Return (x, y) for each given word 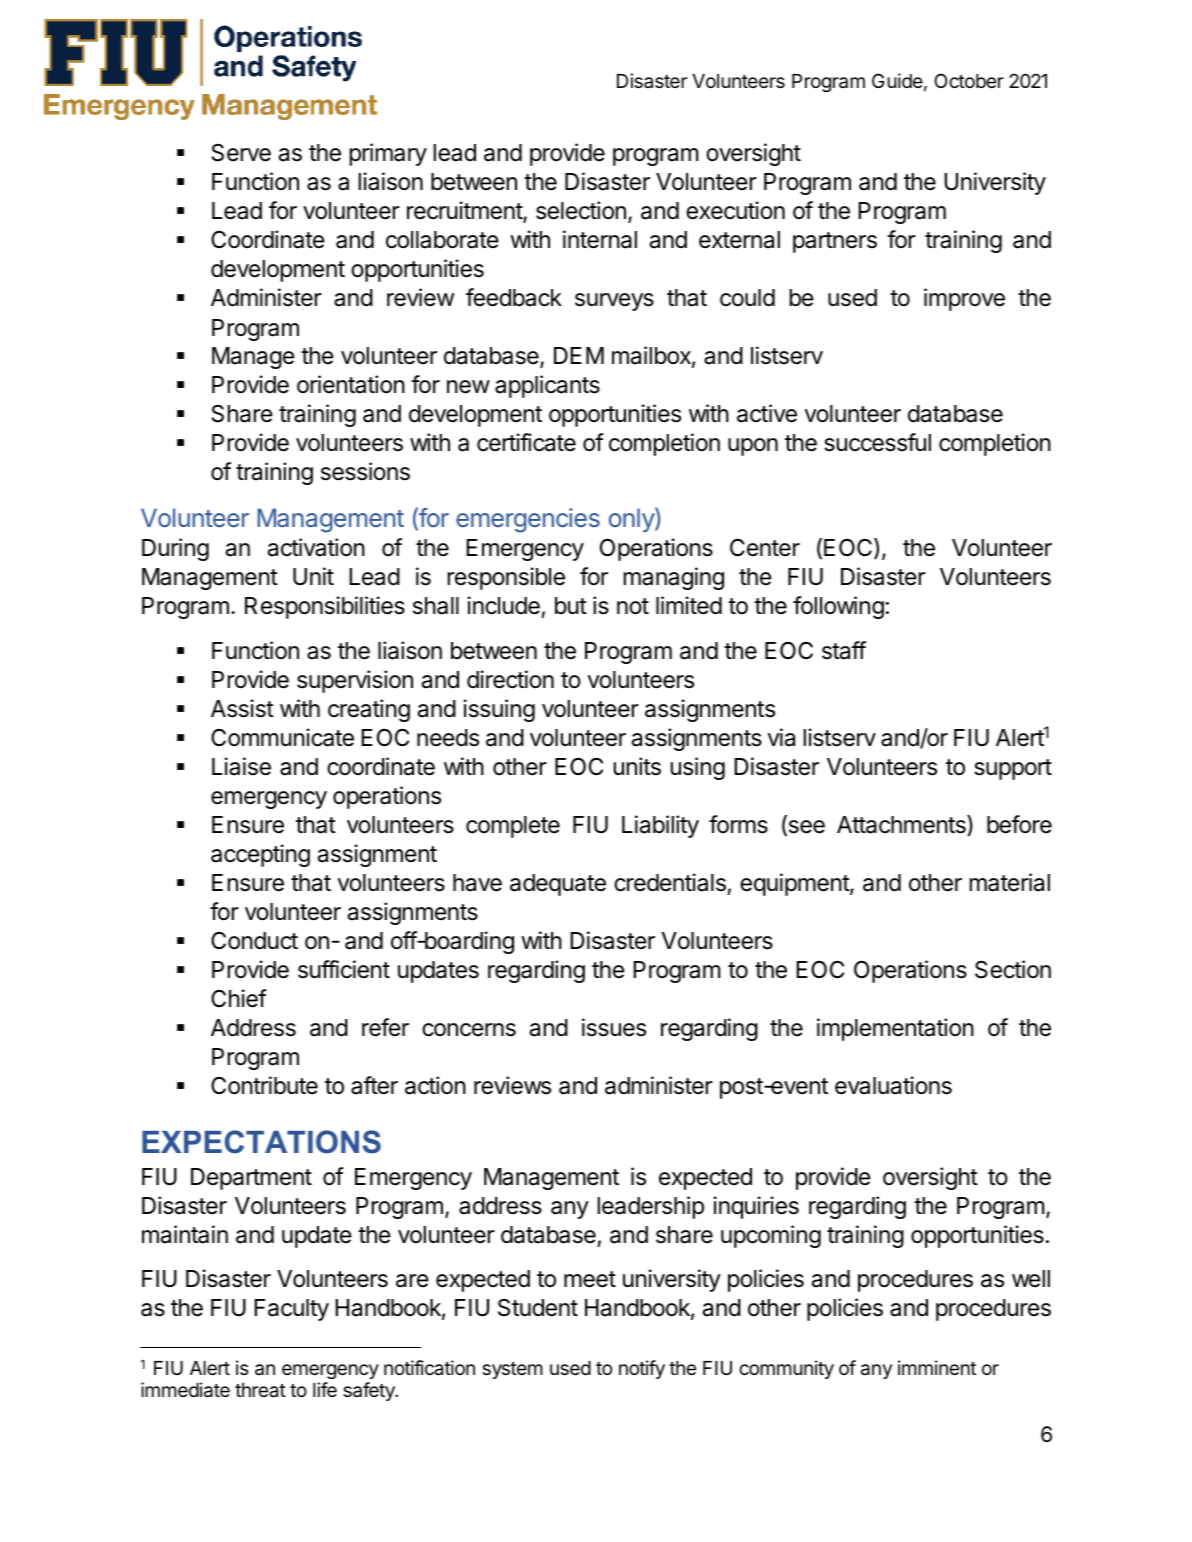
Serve (241, 153)
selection (581, 210)
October (969, 80)
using (698, 768)
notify (642, 1369)
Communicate (282, 737)
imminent (937, 1367)
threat (260, 1390)
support (1013, 769)
